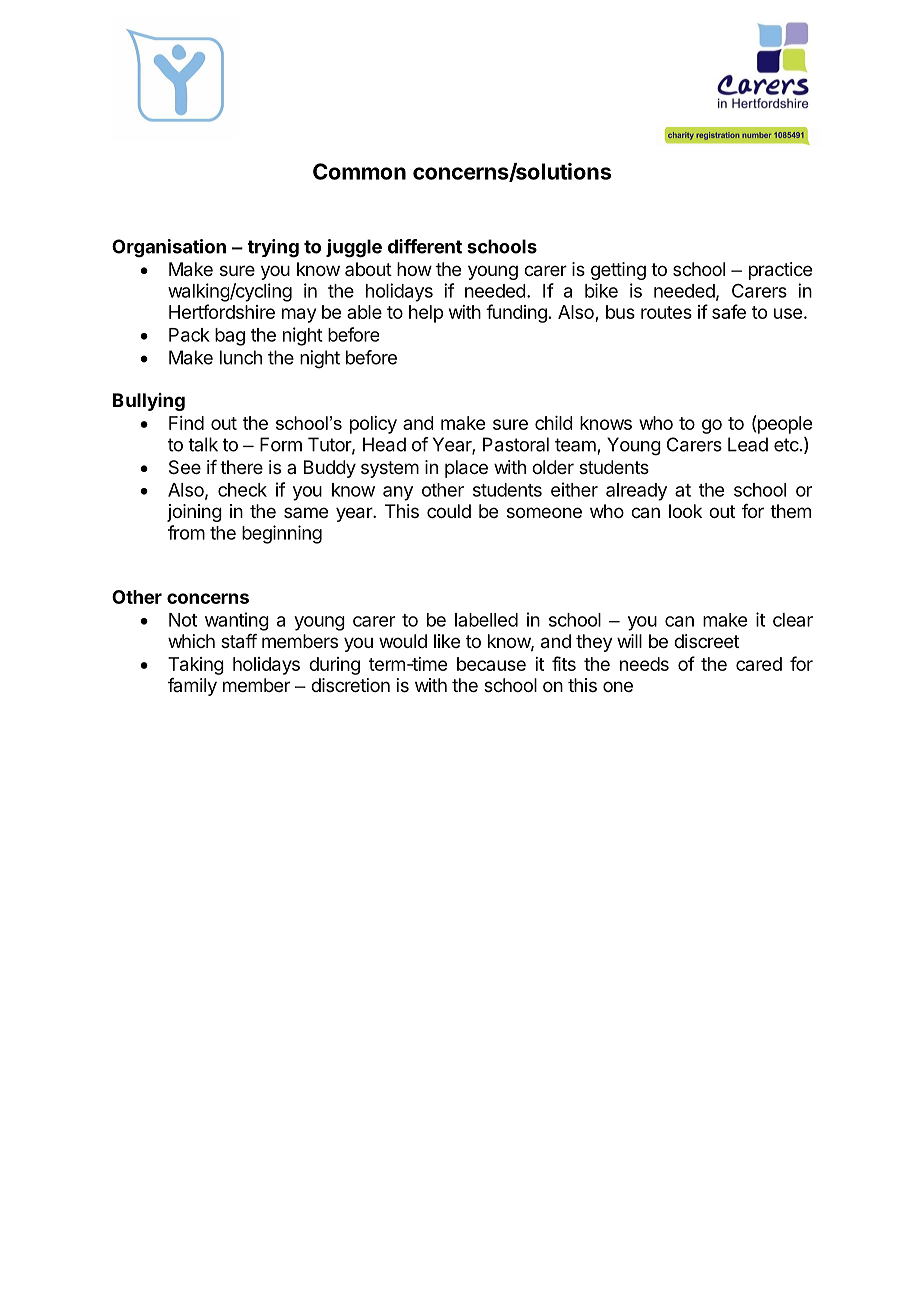 Image resolution: width=924 pixels, height=1308 pixels. Describe the element at coordinates (486, 620) in the screenshot. I see `labelled` at that location.
